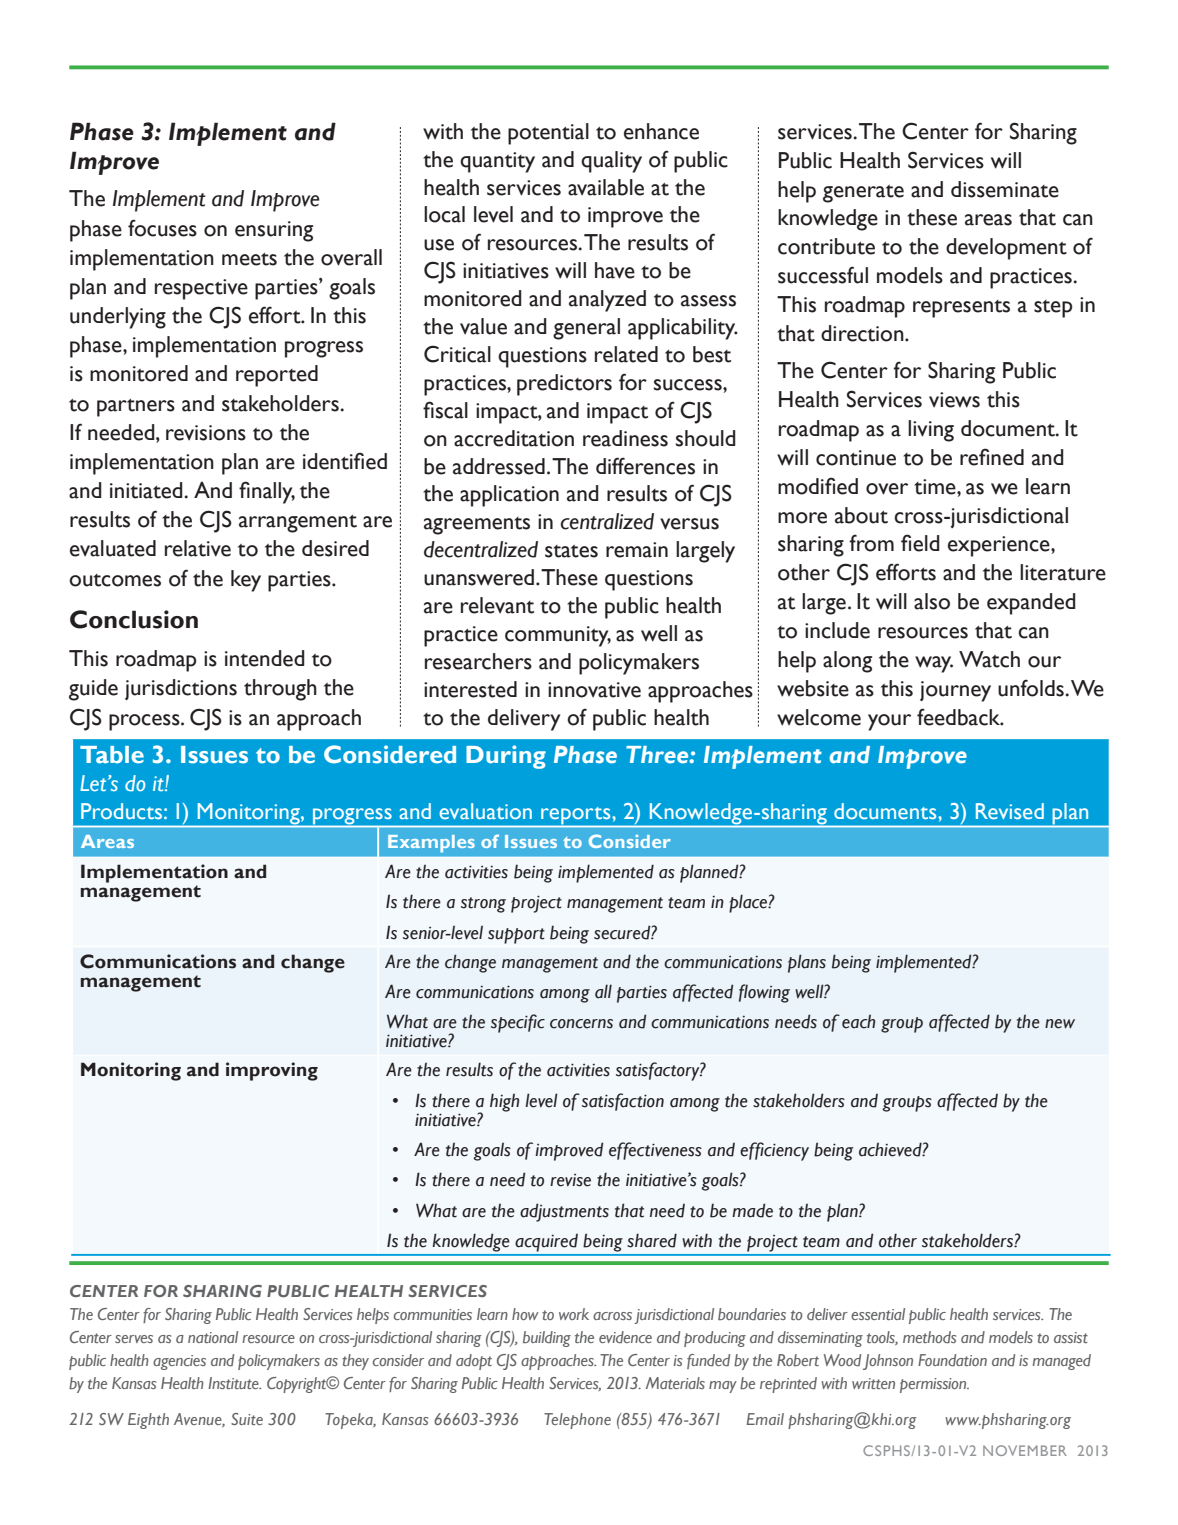  I want to click on key, so click(246, 581).
